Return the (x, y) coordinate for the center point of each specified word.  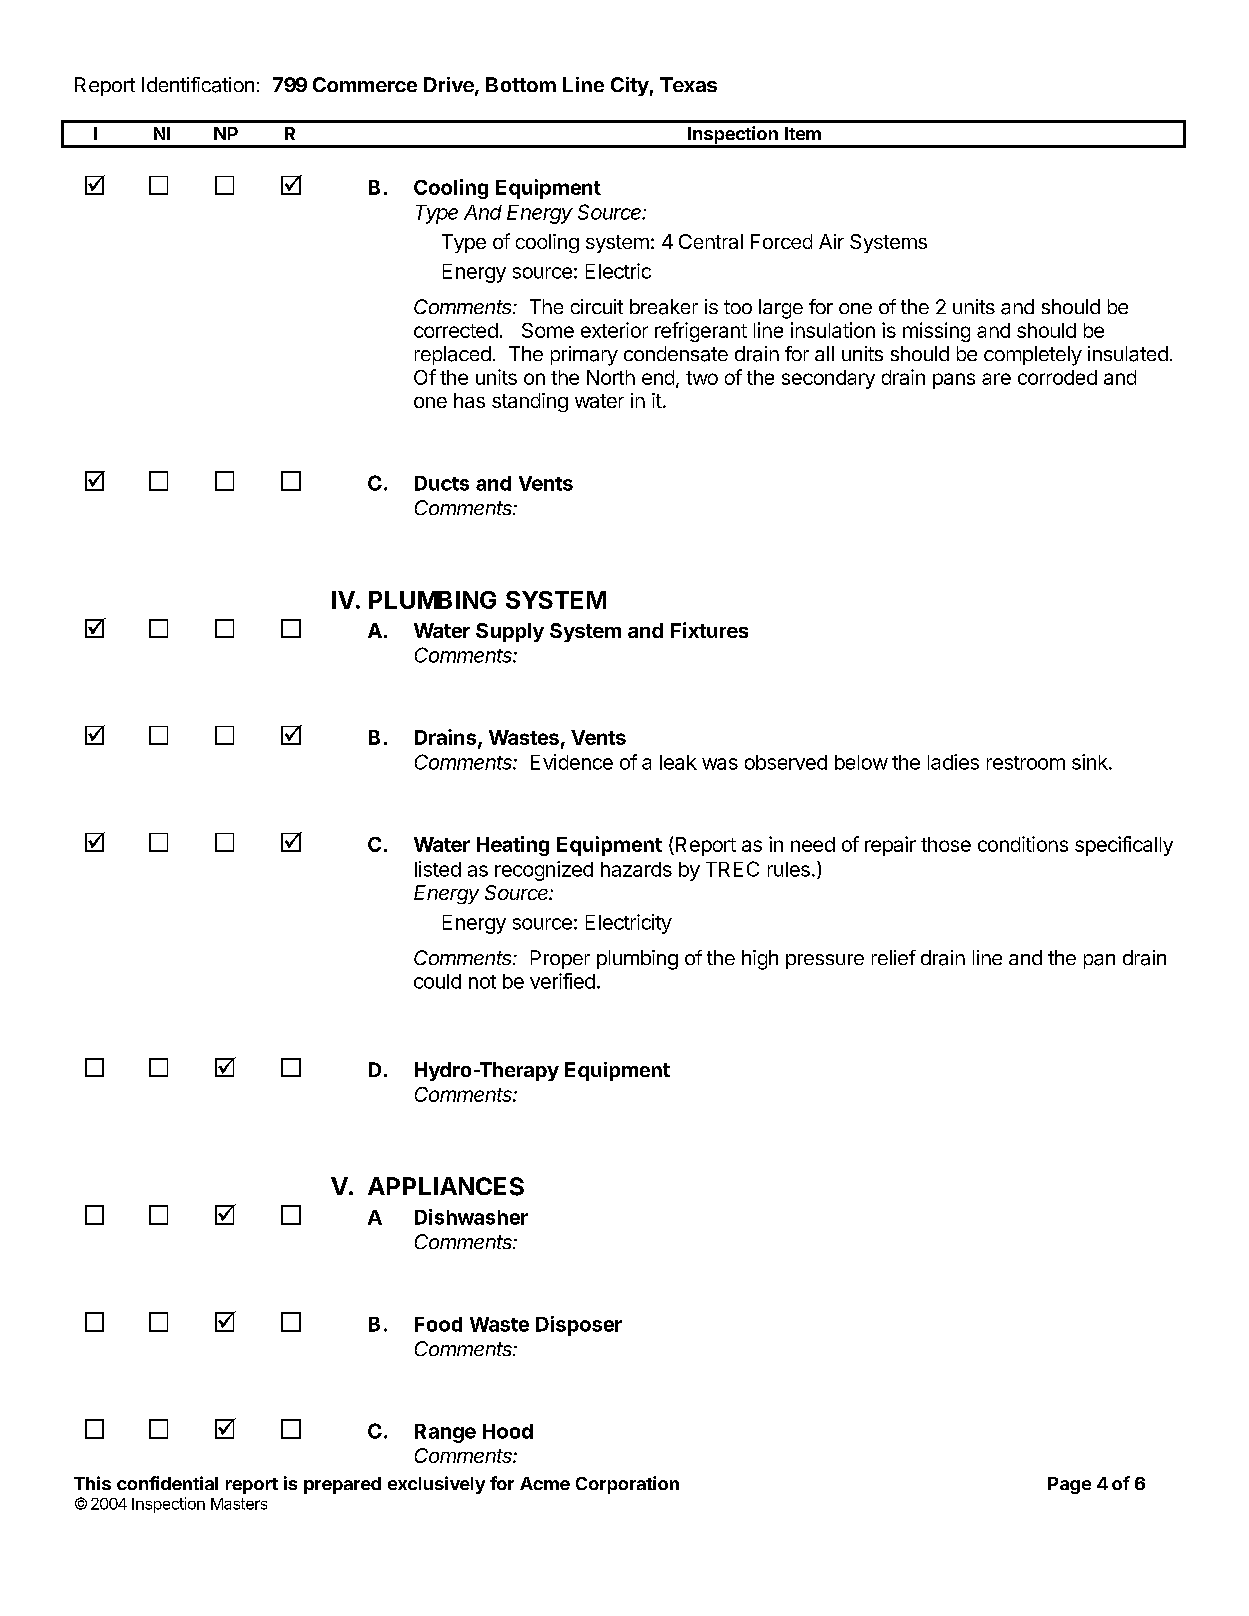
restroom (1026, 763)
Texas (688, 84)
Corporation (627, 1485)
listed (438, 869)
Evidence (572, 762)
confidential (167, 1483)
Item (803, 133)
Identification (198, 85)
